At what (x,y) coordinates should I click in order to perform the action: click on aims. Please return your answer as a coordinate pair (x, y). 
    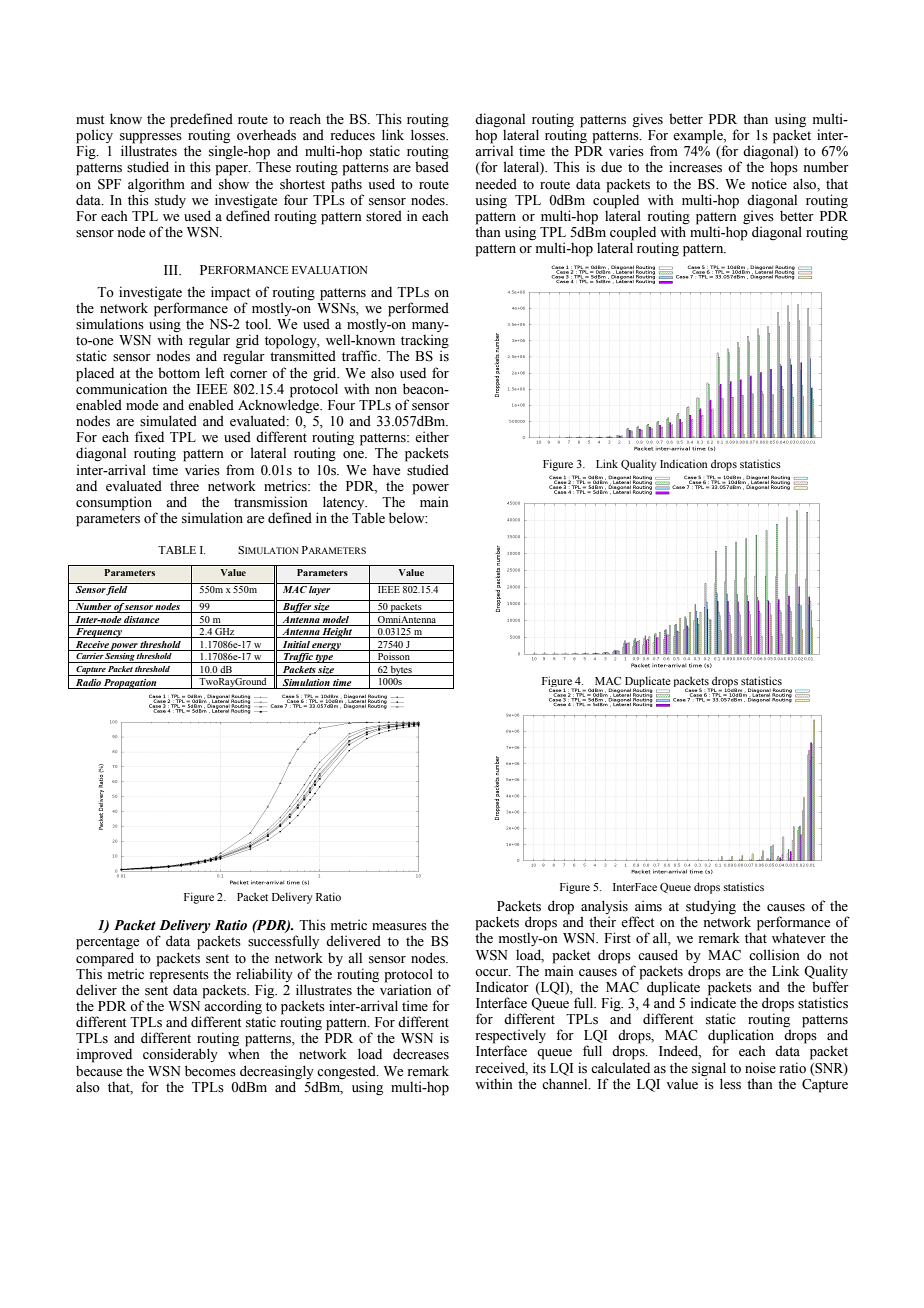
    Looking at the image, I should click on (648, 906).
